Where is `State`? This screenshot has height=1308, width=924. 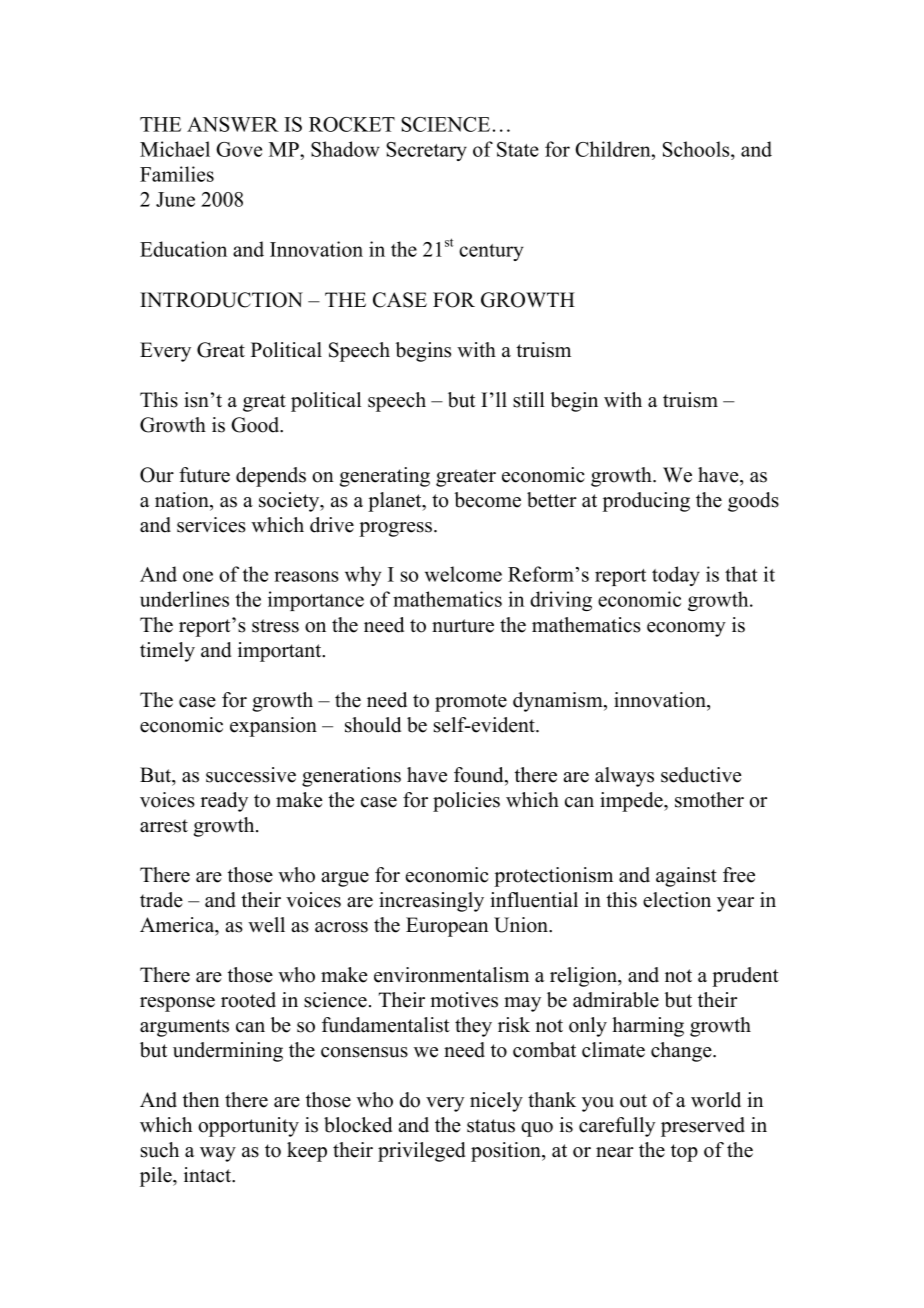
State is located at coordinates (518, 149).
